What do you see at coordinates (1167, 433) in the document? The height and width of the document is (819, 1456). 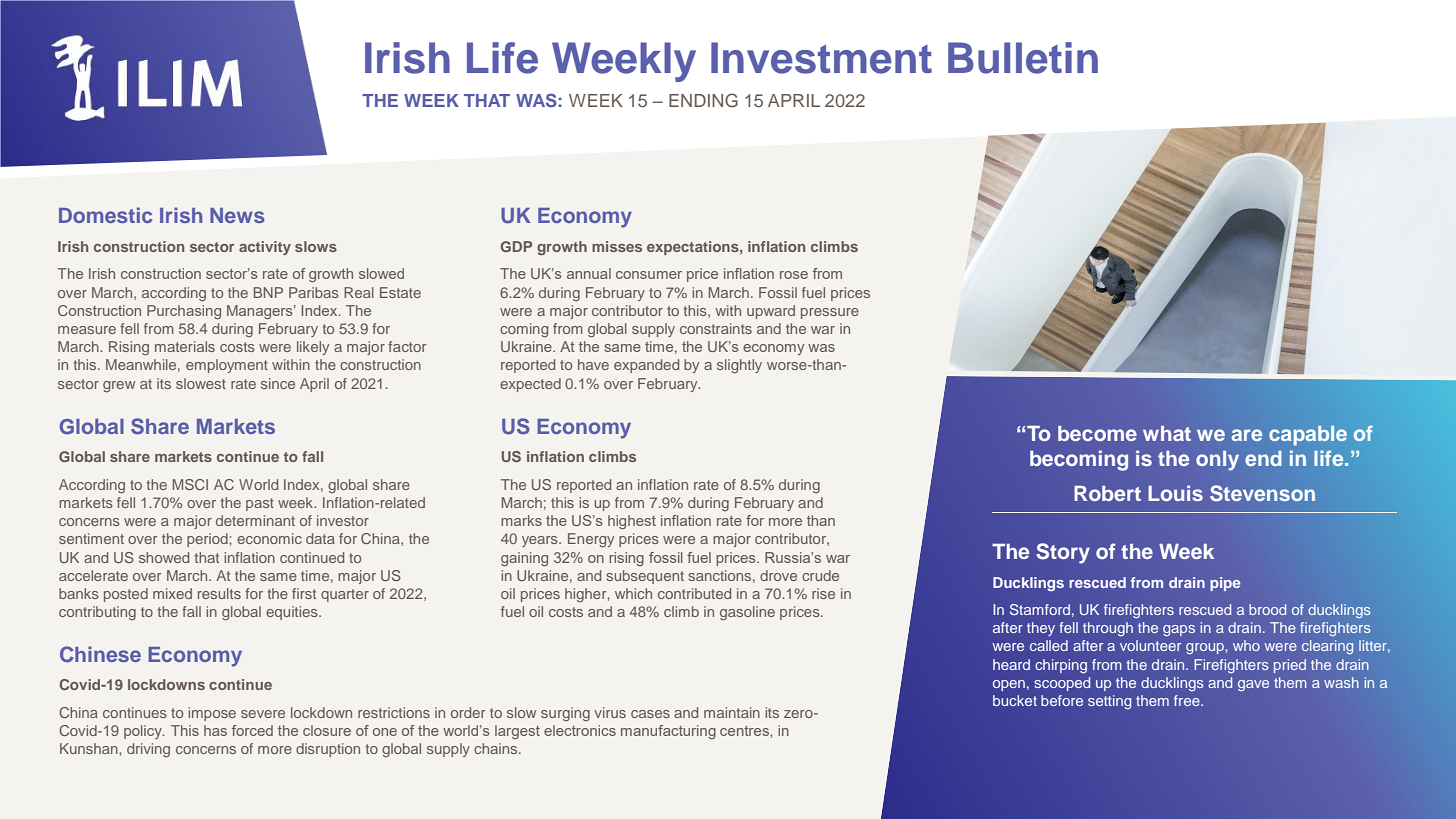 I see `what` at bounding box center [1167, 433].
